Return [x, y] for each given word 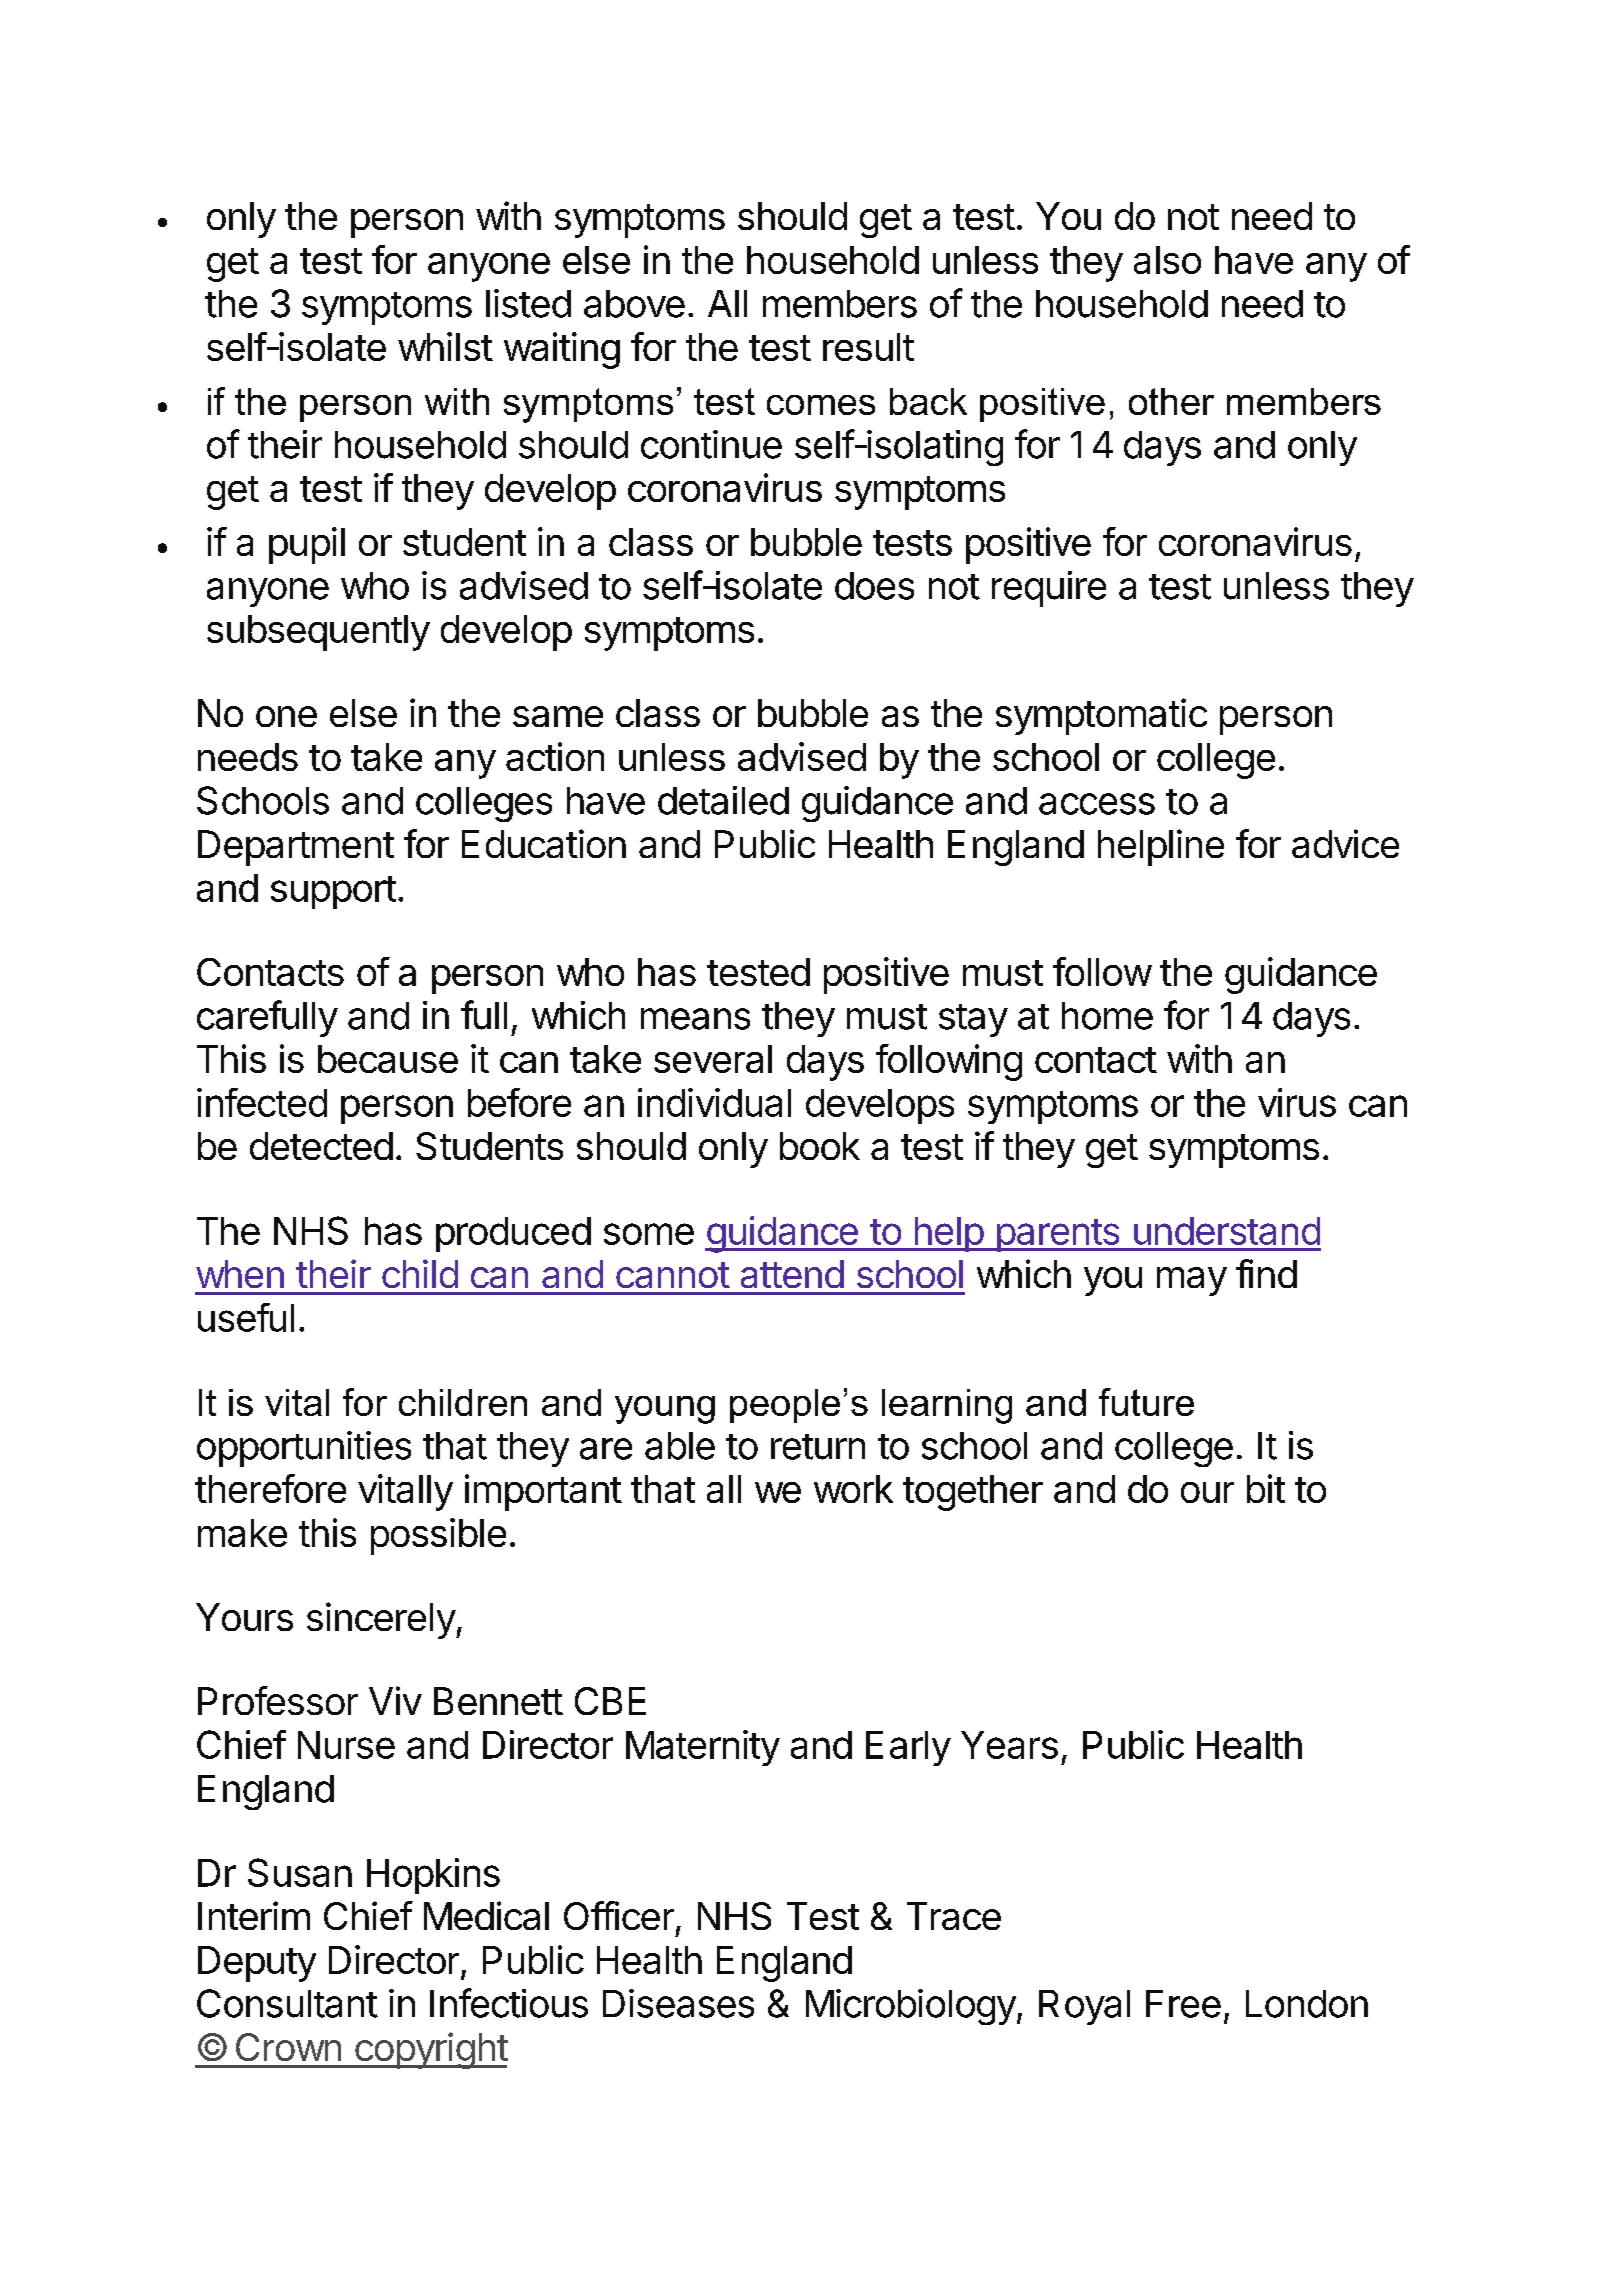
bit [1266, 1488]
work [853, 1489]
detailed [723, 800]
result [868, 347]
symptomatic [1101, 716]
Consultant [287, 2003]
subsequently [318, 633]
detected [321, 1146]
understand [1227, 1231]
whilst [445, 346]
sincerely [381, 1620]
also [1167, 260]
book [820, 1146]
